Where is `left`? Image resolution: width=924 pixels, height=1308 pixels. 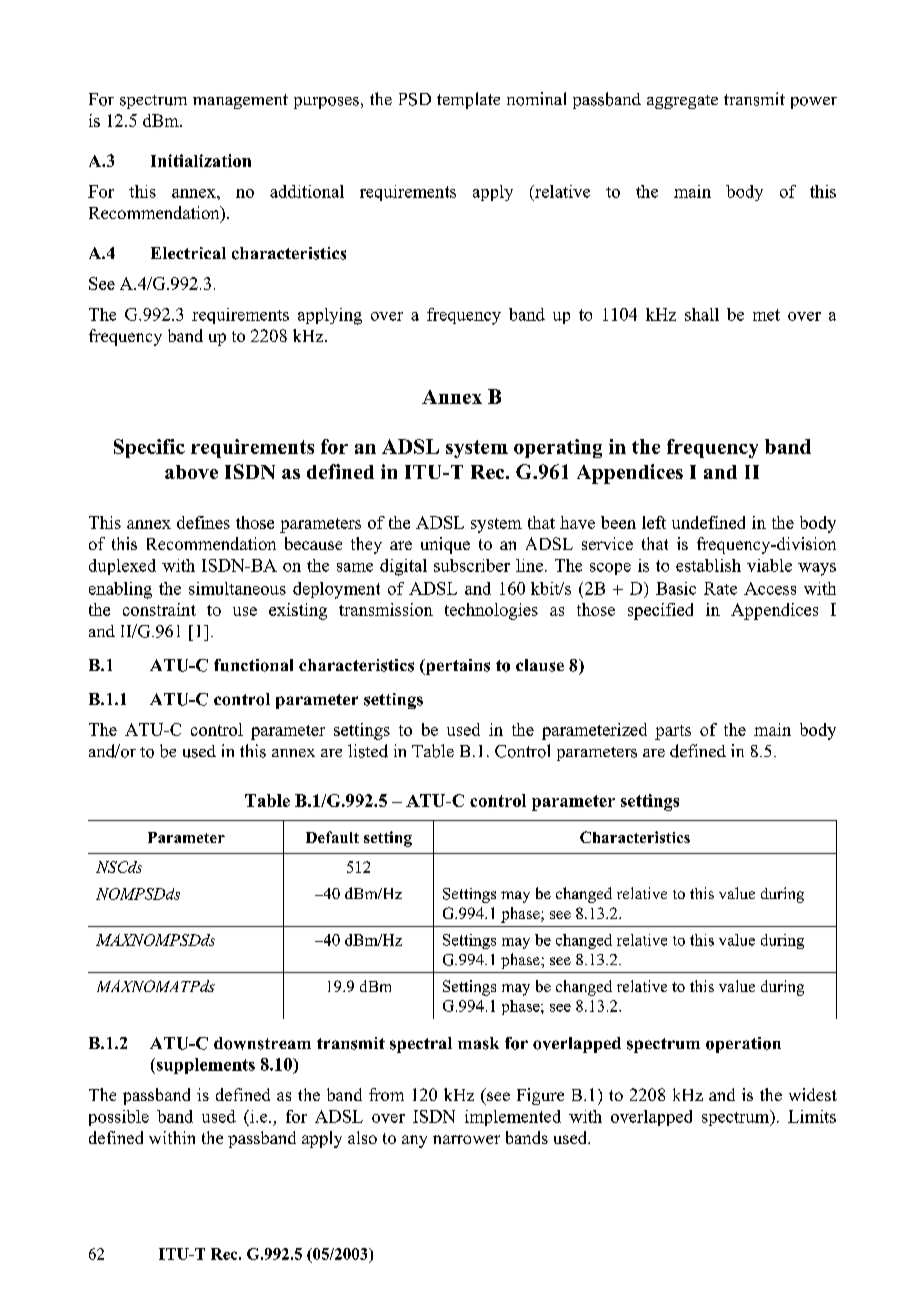 left is located at coordinates (654, 522).
